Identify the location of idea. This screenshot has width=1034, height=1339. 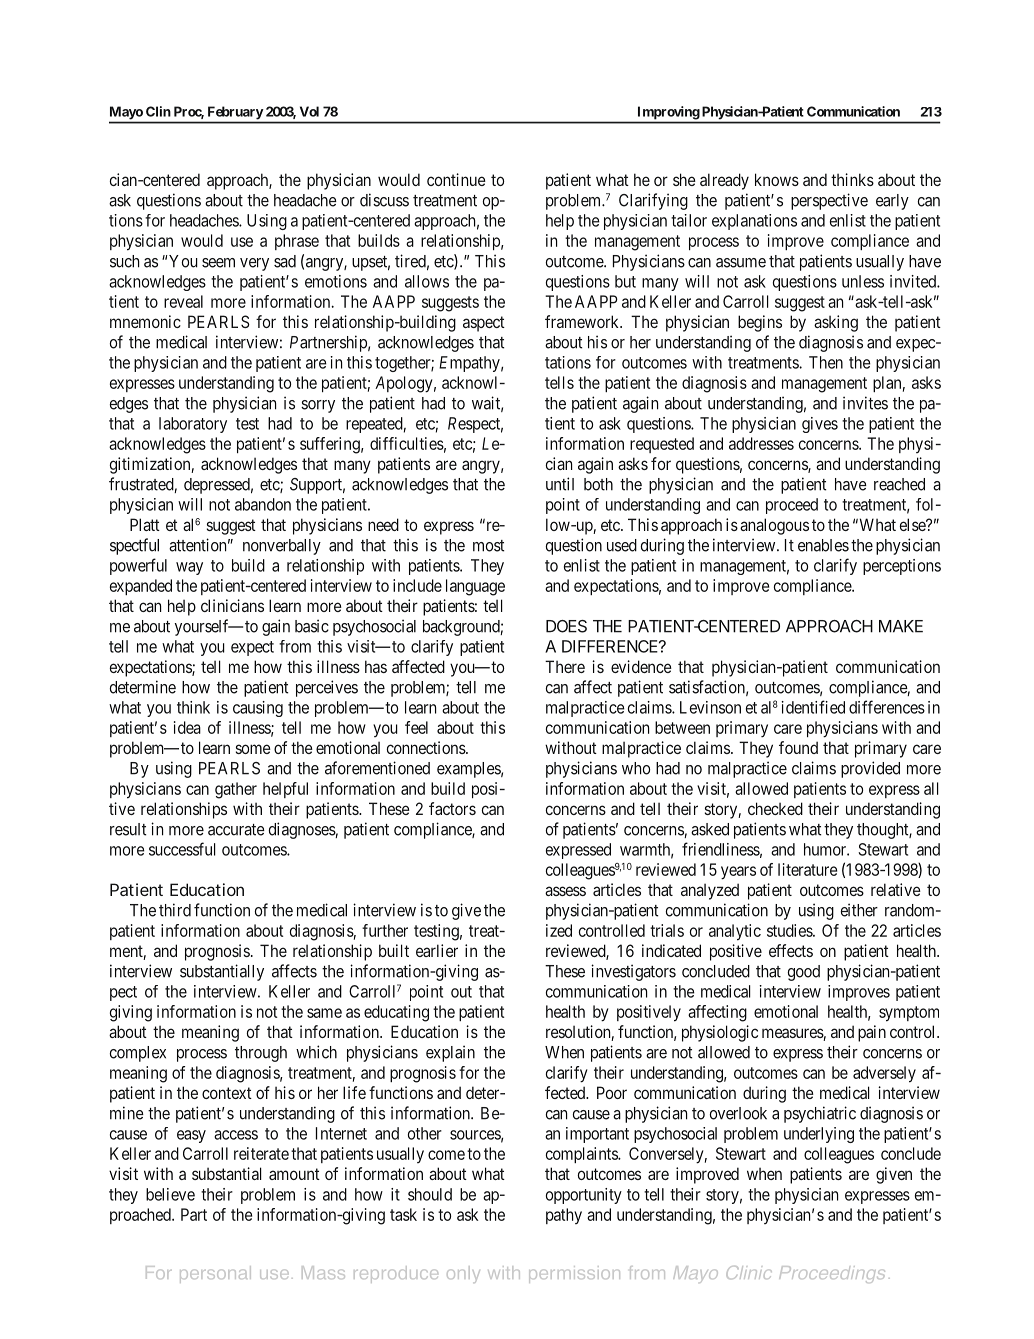
(187, 727).
